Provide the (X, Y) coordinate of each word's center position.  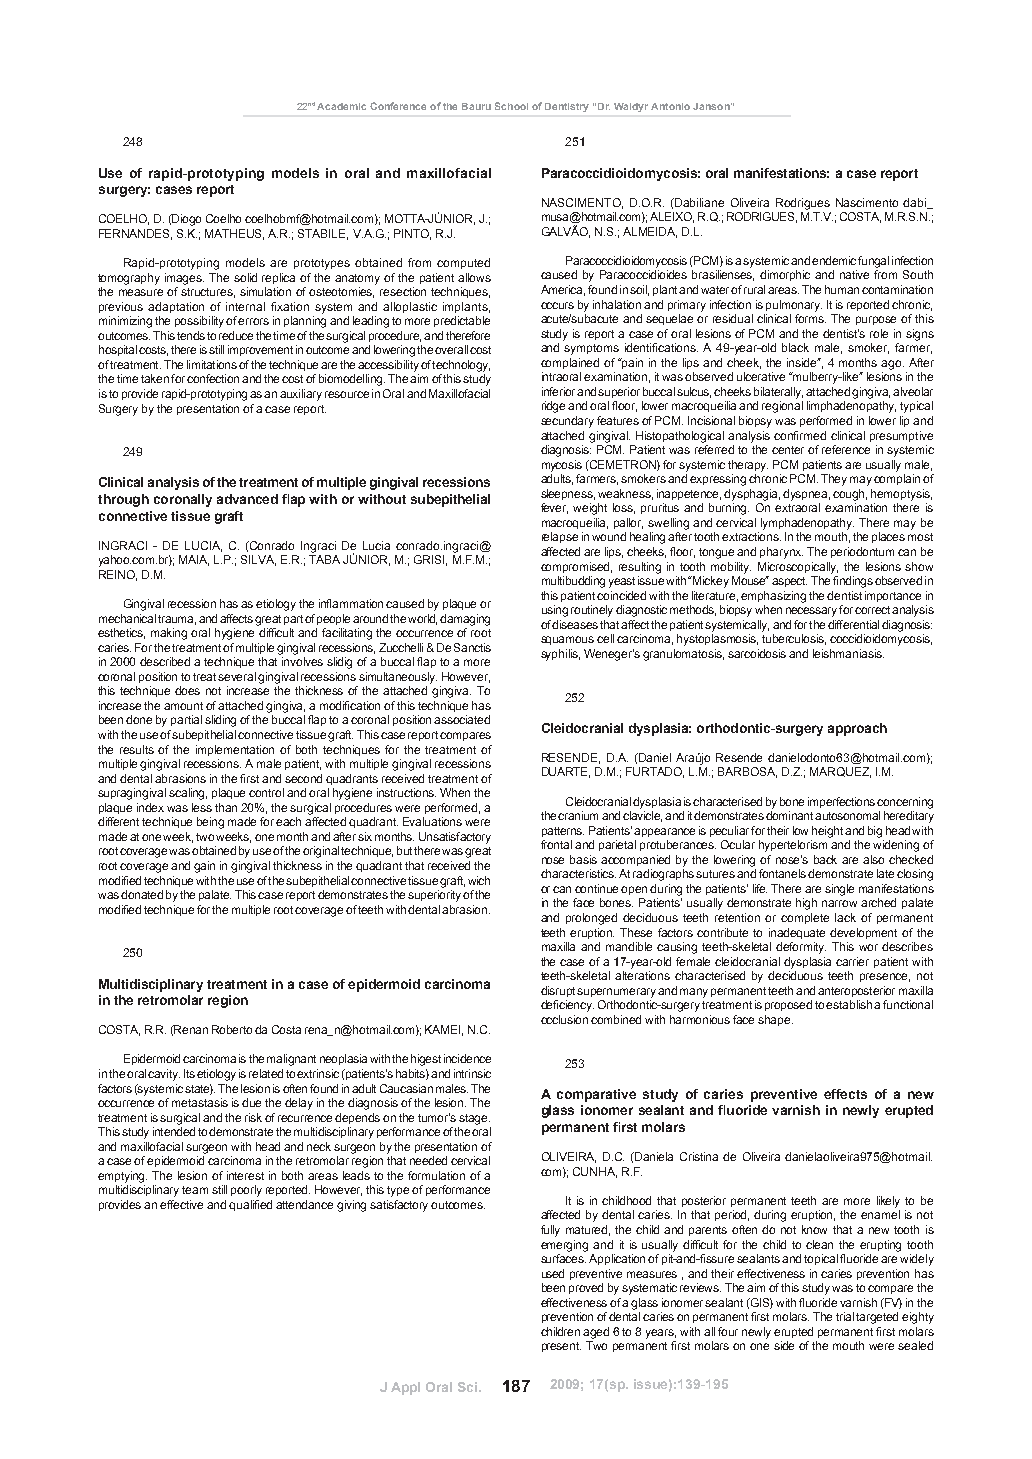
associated (462, 719)
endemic (834, 260)
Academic (341, 106)
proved (586, 1288)
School (511, 106)
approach (857, 729)
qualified (250, 1205)
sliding (220, 721)
